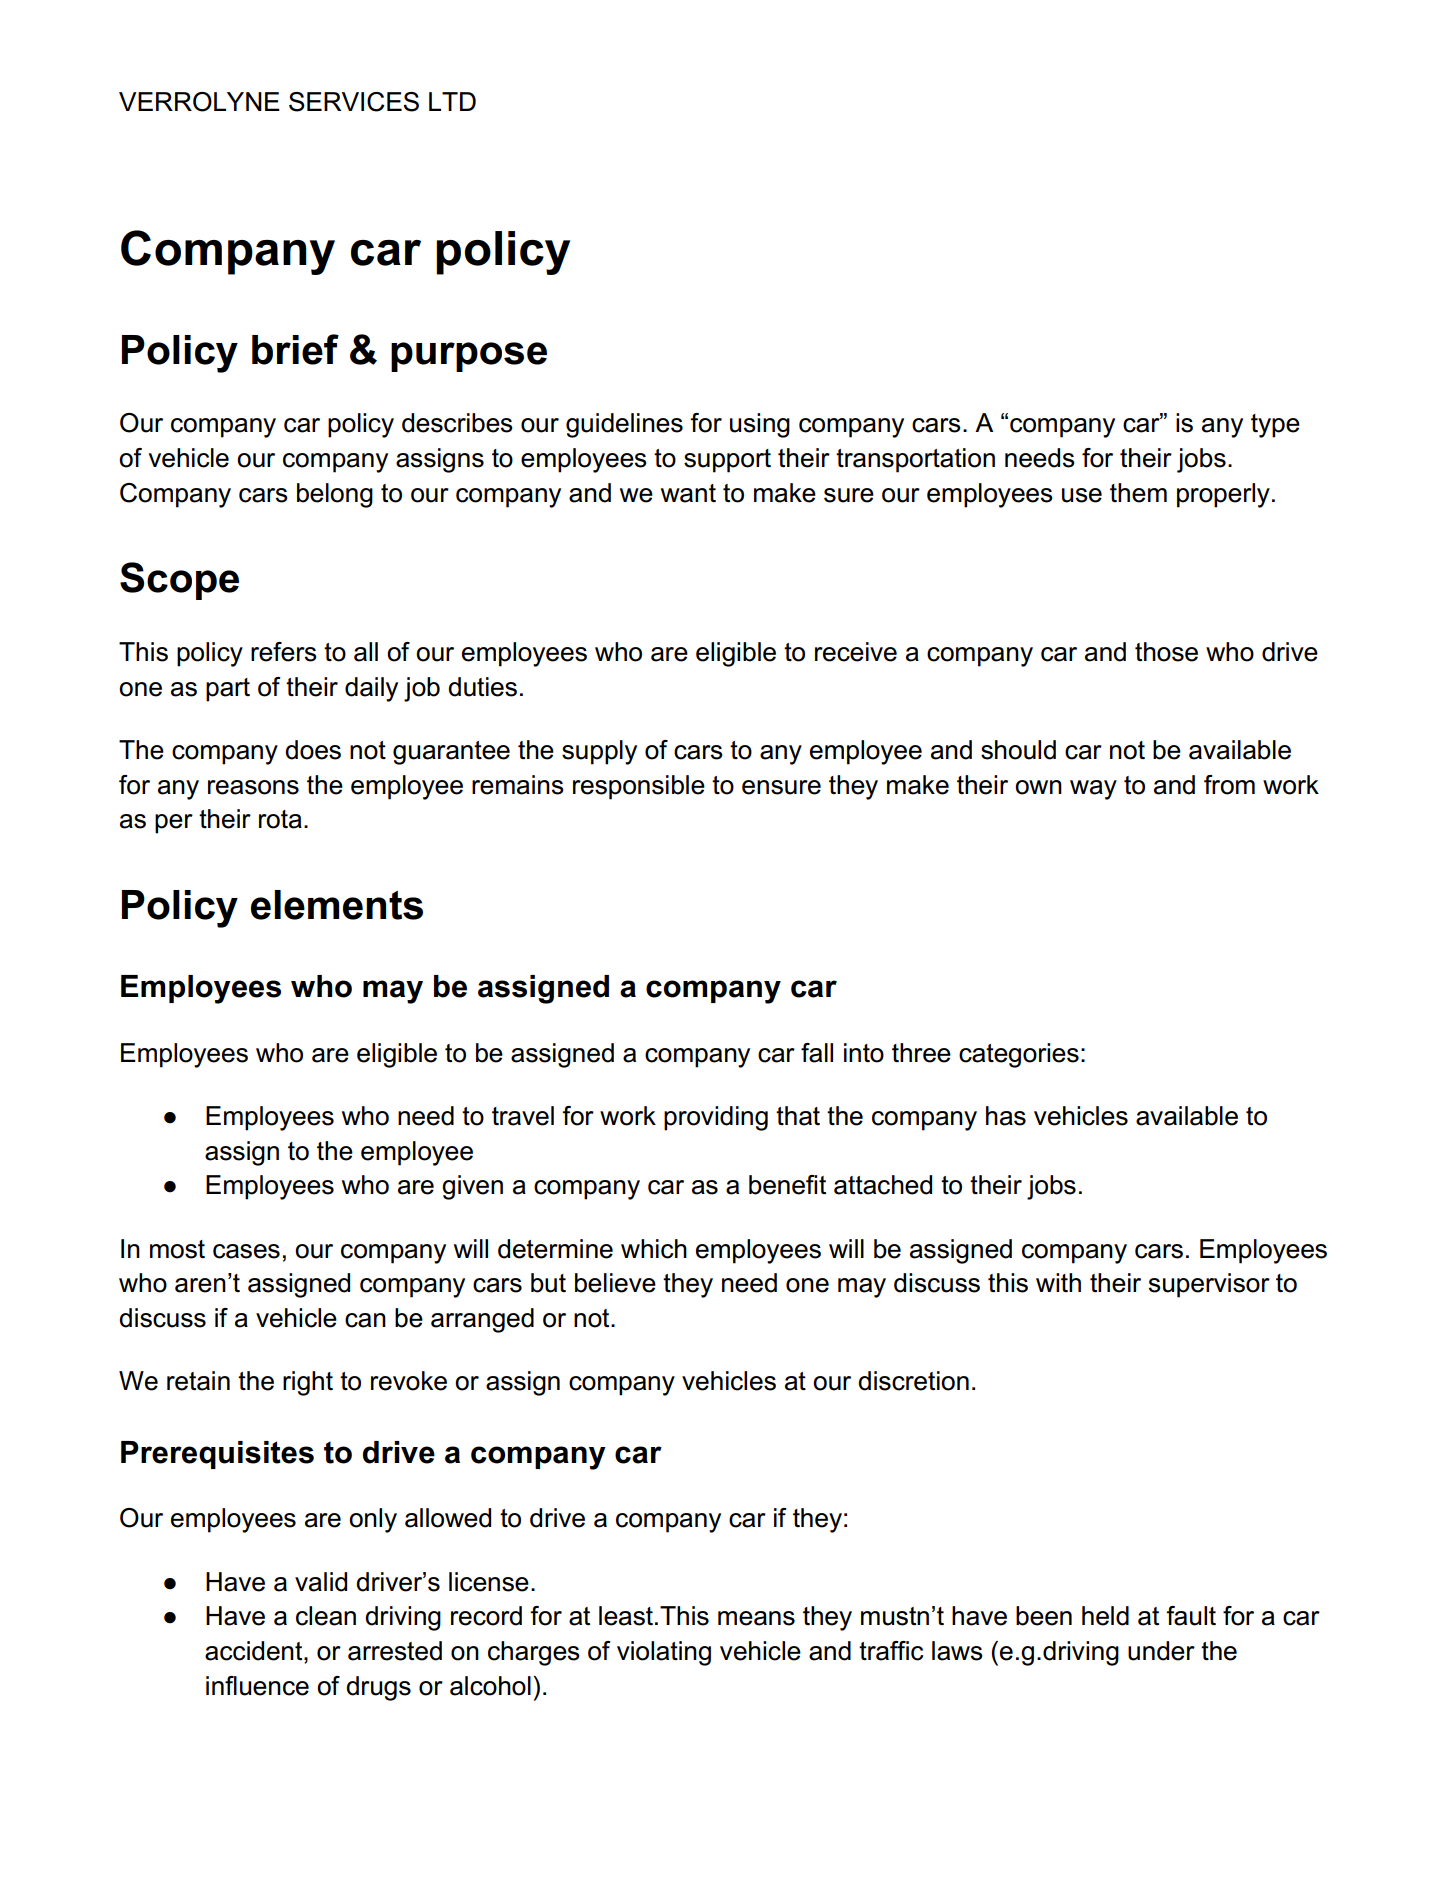  Describe the element at coordinates (354, 102) in the screenshot. I see `SERVICES` at that location.
